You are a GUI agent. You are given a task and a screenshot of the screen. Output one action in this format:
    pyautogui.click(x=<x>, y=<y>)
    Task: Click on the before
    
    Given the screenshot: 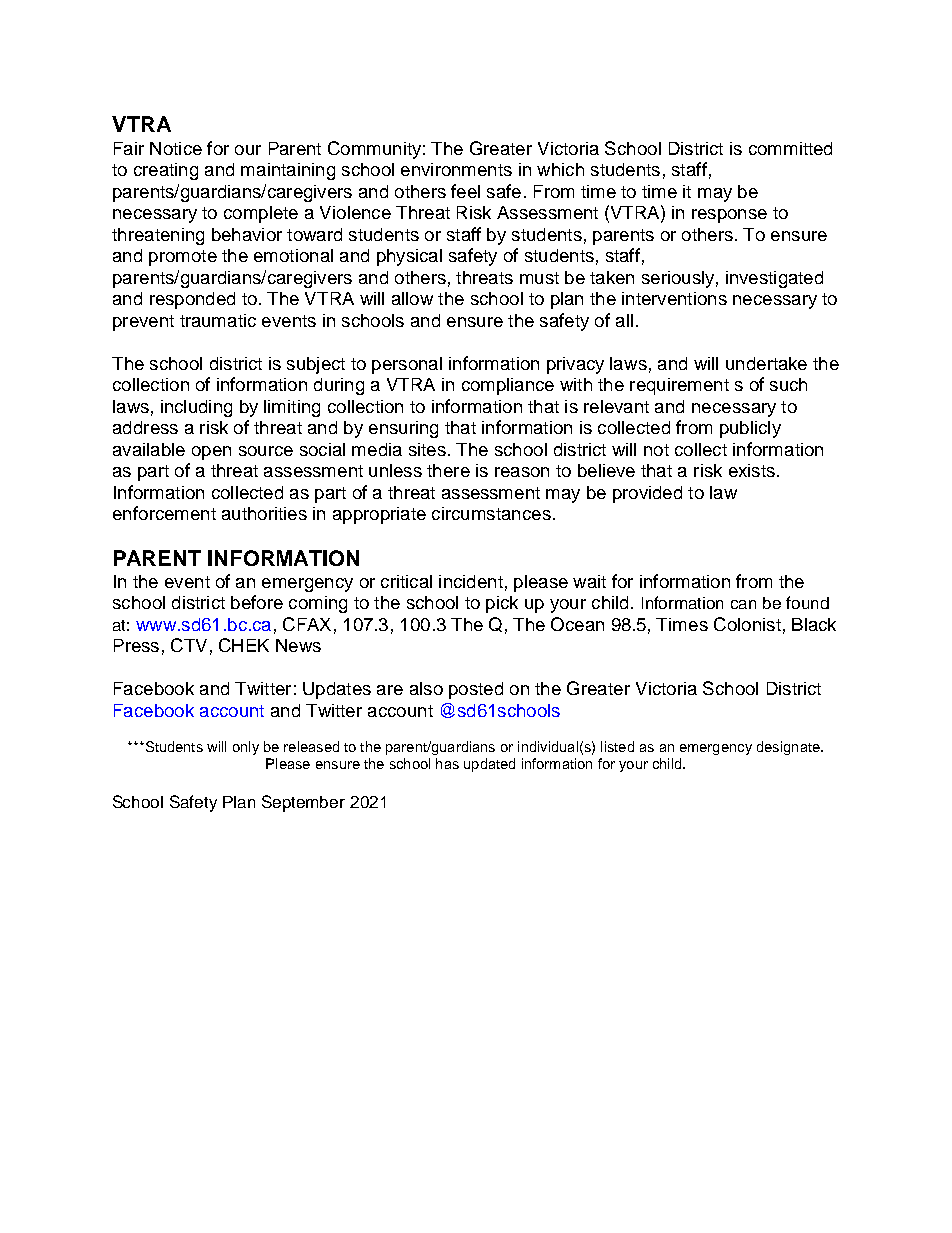 What is the action you would take?
    pyautogui.click(x=257, y=602)
